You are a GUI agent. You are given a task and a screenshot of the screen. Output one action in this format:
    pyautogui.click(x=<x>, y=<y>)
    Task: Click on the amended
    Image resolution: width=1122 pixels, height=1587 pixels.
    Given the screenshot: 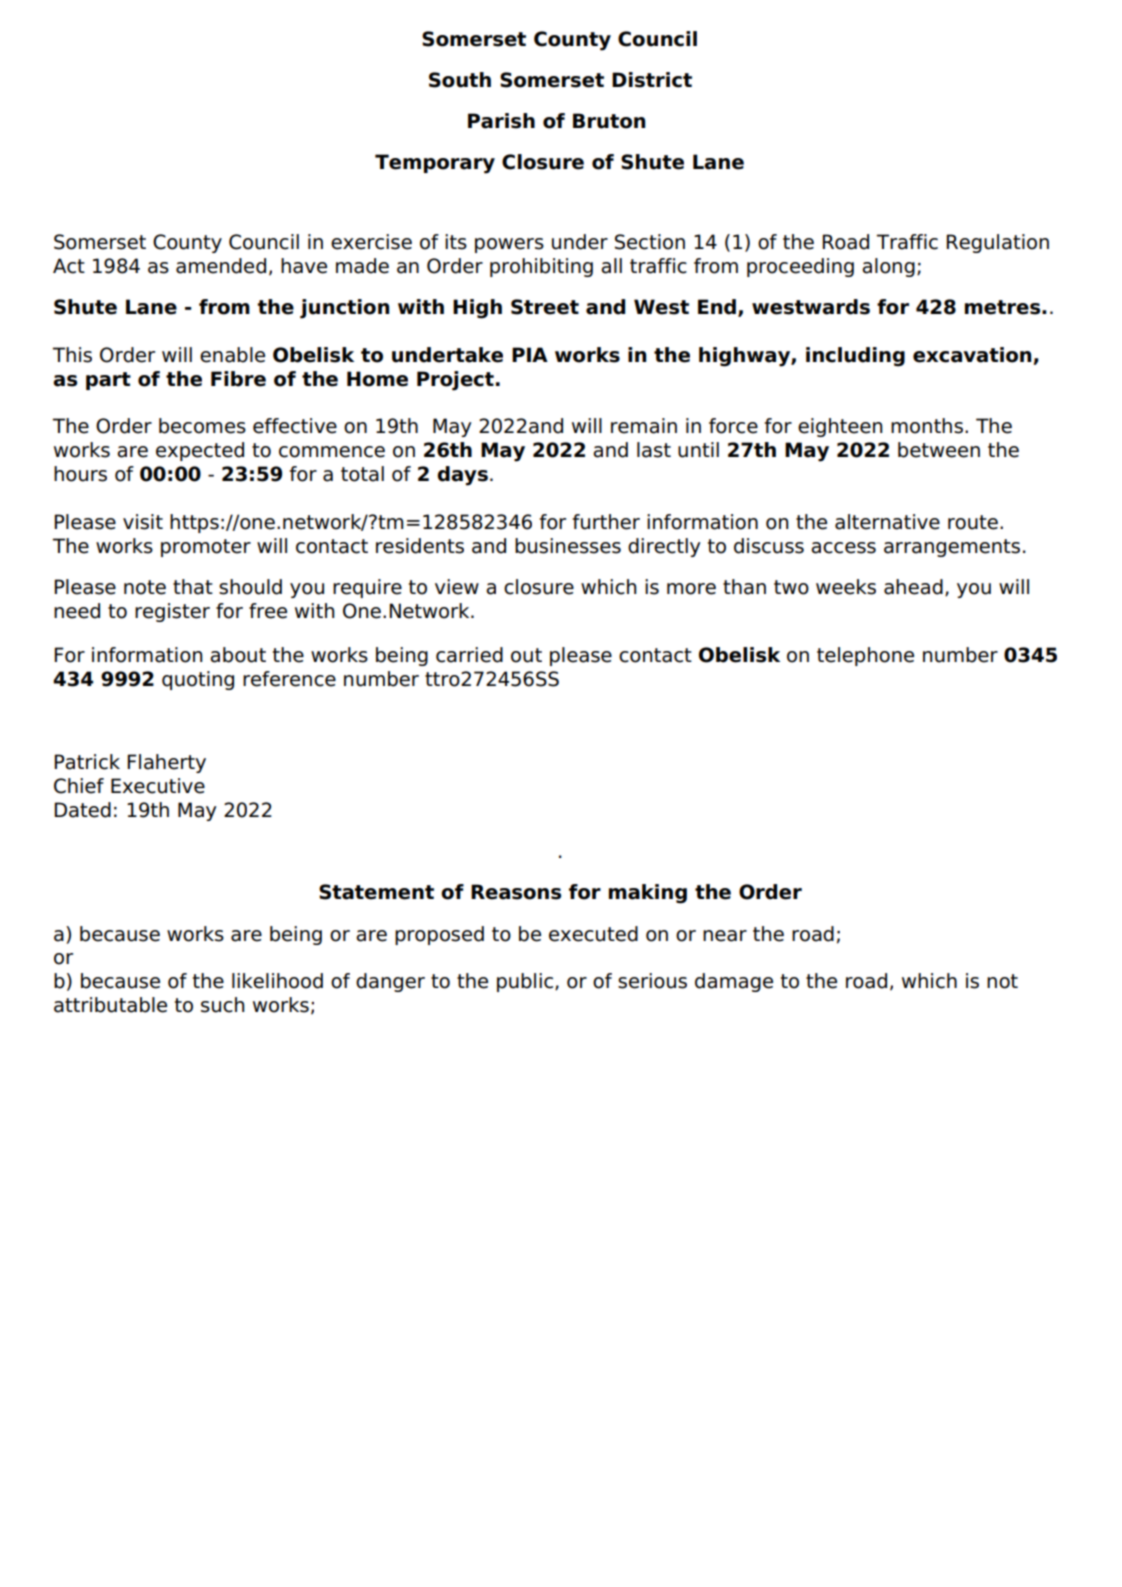 What is the action you would take?
    pyautogui.click(x=221, y=266)
